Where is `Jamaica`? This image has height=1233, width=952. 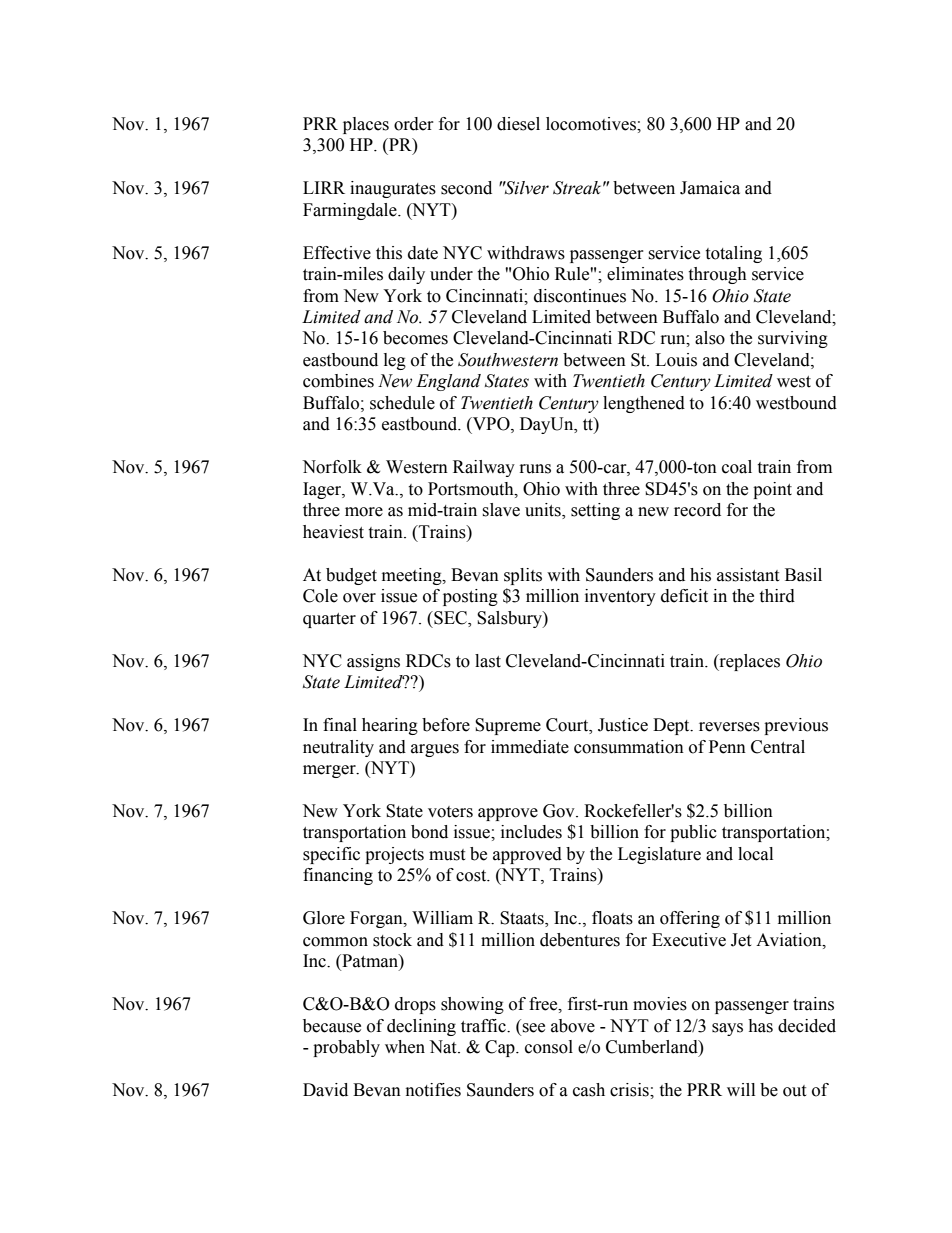
Jamaica is located at coordinates (710, 188).
